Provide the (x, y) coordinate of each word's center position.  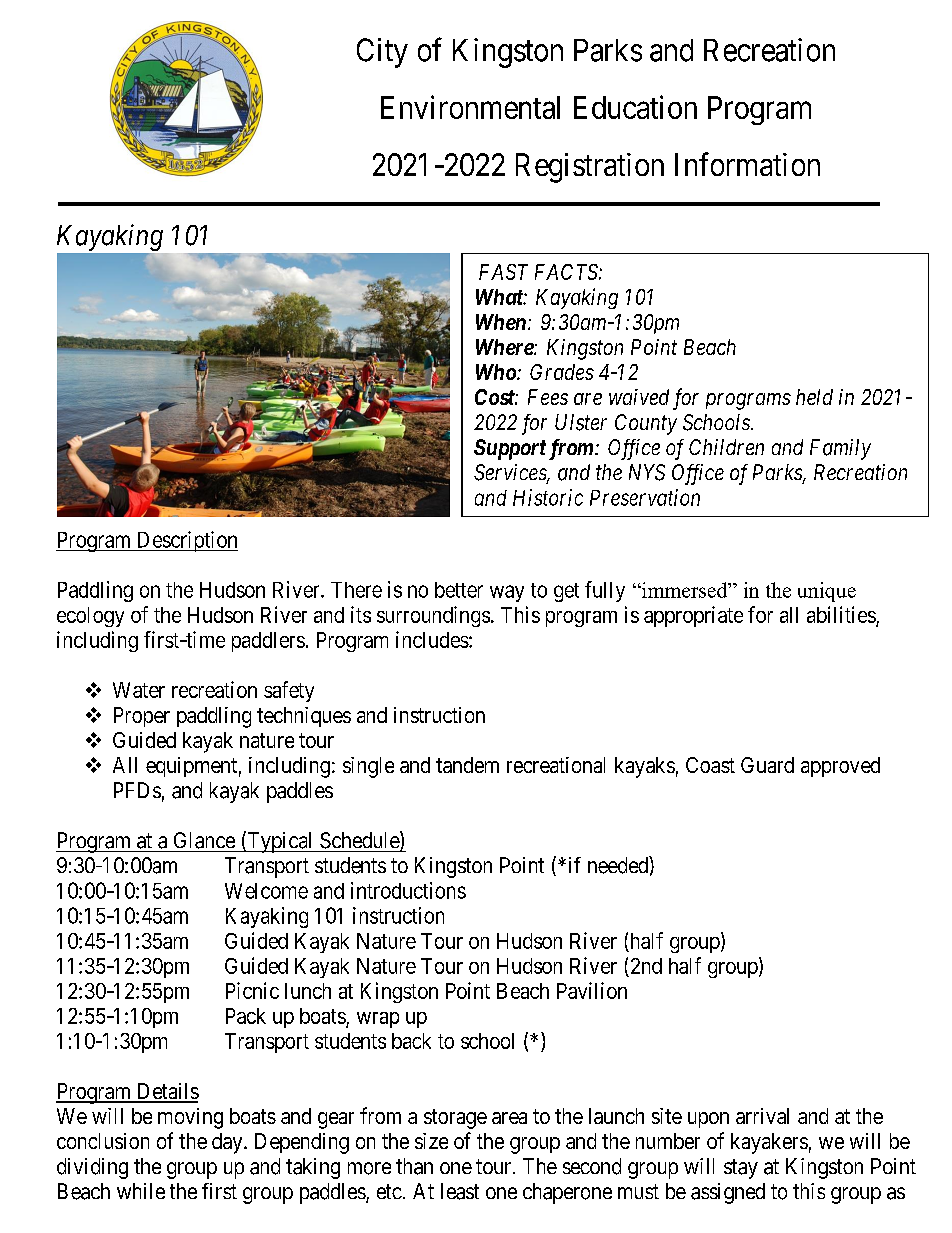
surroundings (433, 616)
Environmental (470, 107)
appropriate (693, 616)
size (431, 1141)
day (228, 1143)
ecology (90, 617)
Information (747, 164)
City (382, 53)
